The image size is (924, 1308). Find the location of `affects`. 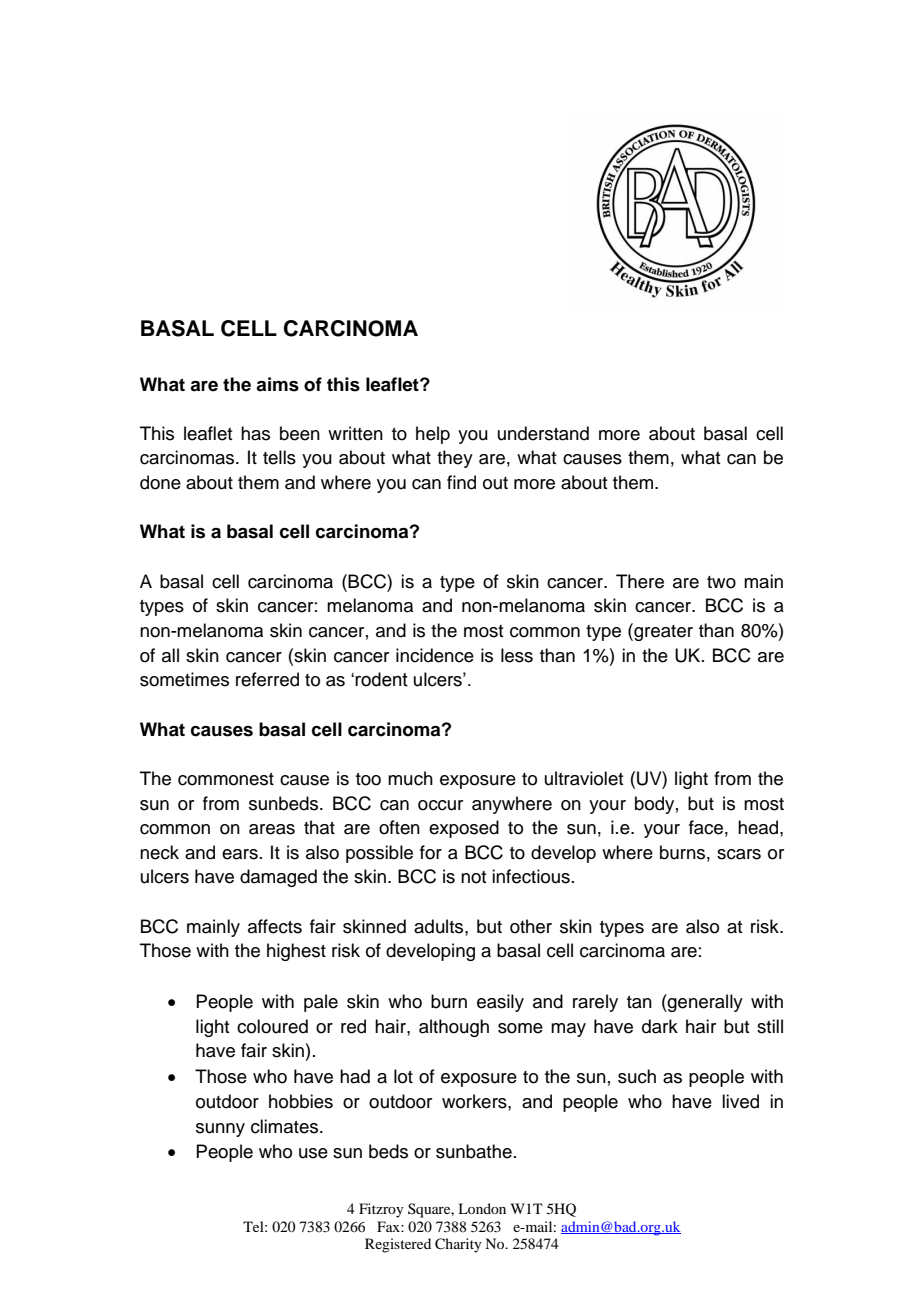

affects is located at coordinates (275, 926).
